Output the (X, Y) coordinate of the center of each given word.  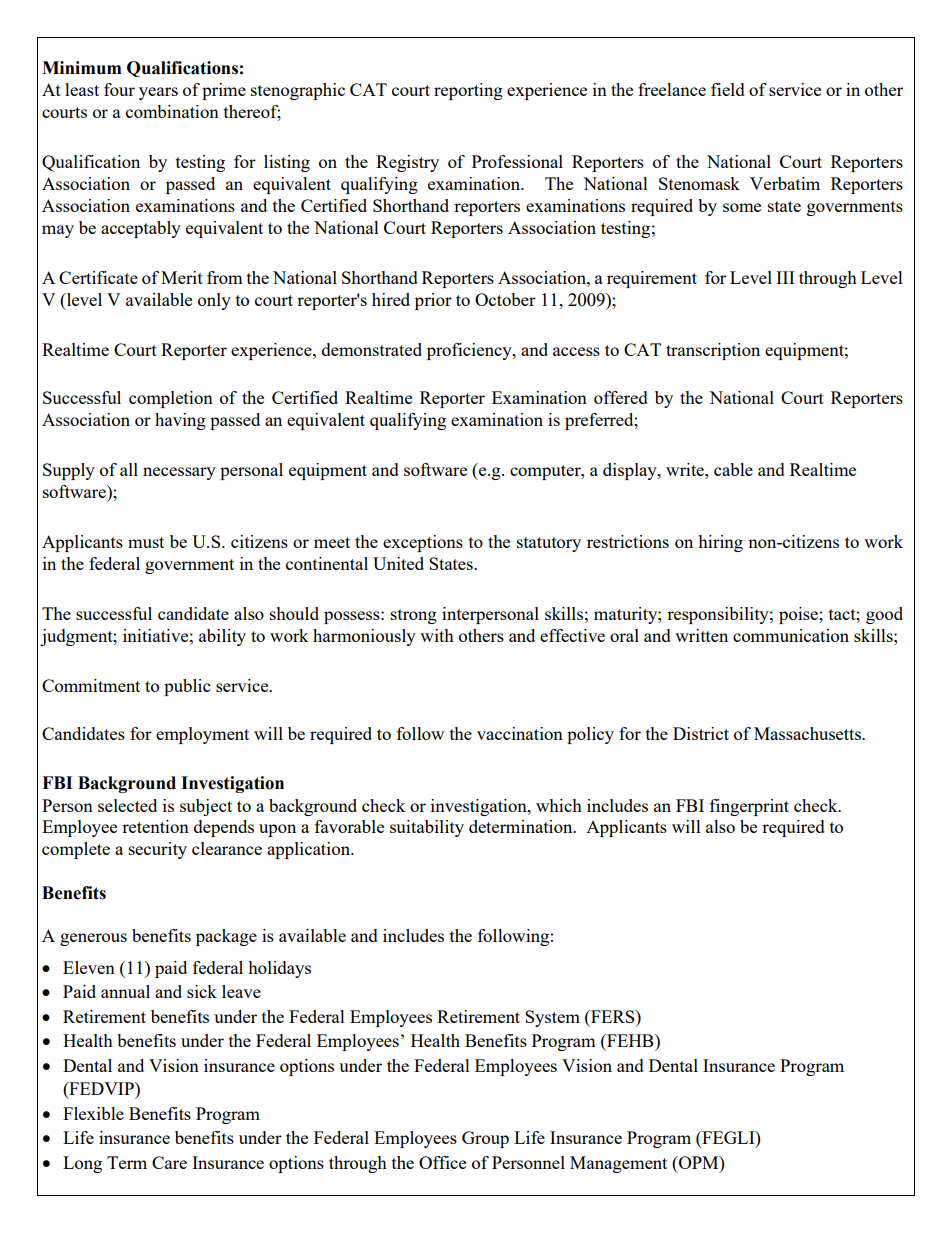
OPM (699, 1162)
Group (485, 1139)
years (158, 93)
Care (169, 1162)
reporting (468, 91)
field (728, 89)
